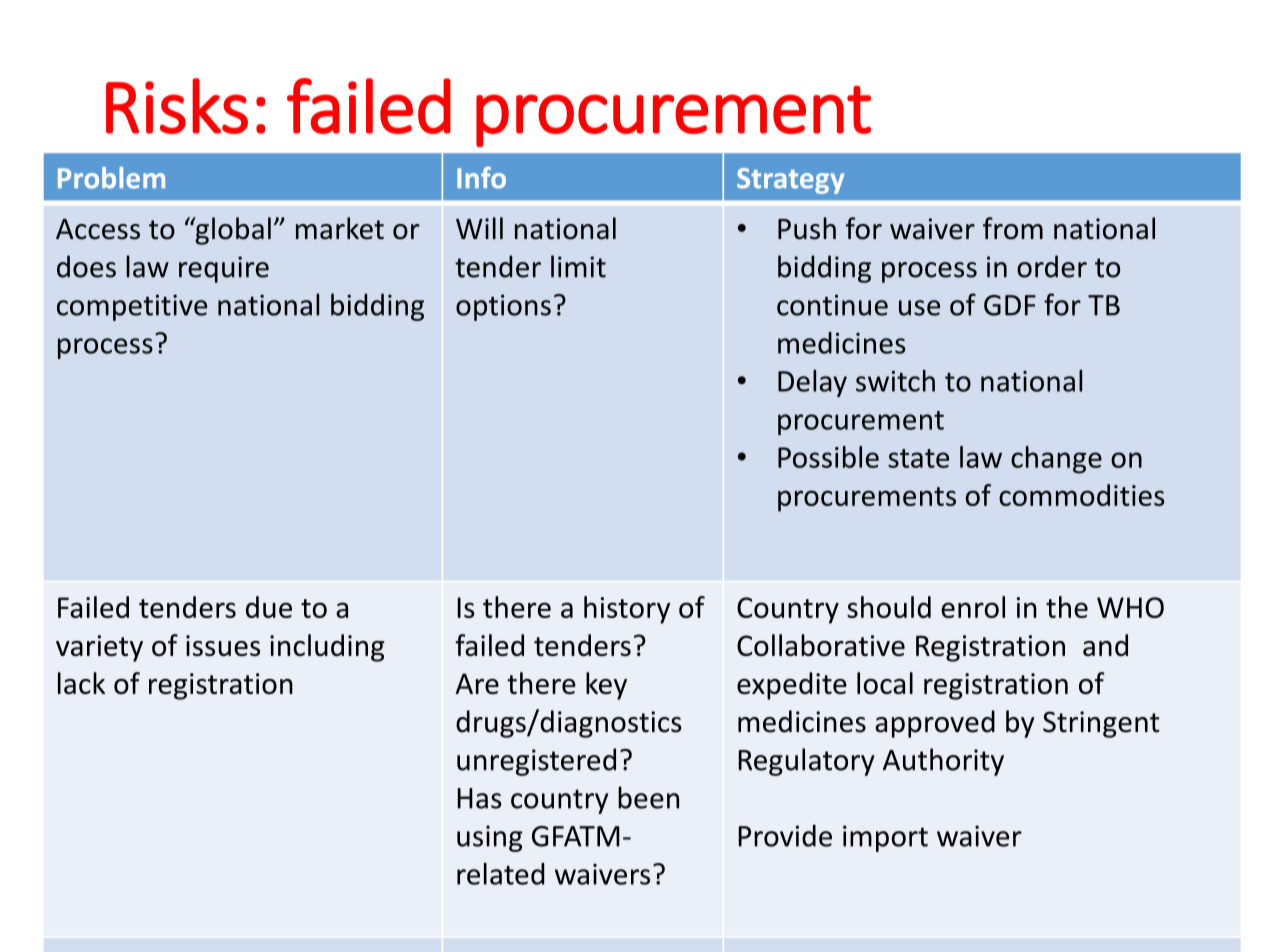  Describe the element at coordinates (269, 607) in the screenshot. I see `due` at that location.
